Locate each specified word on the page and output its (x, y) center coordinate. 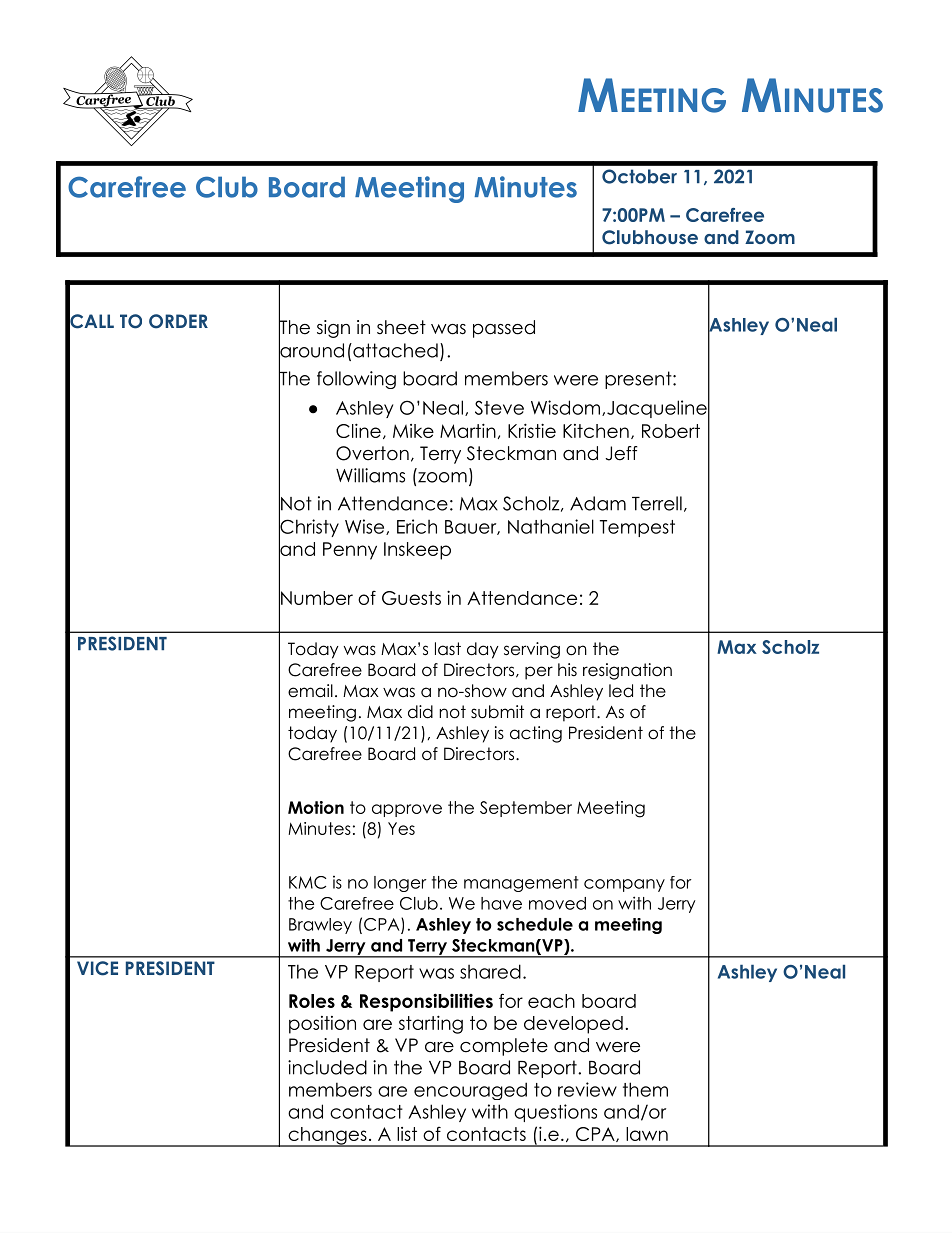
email (310, 691)
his (567, 669)
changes (327, 1137)
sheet (401, 327)
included (327, 1067)
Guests (411, 598)
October (639, 176)
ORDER (178, 321)
